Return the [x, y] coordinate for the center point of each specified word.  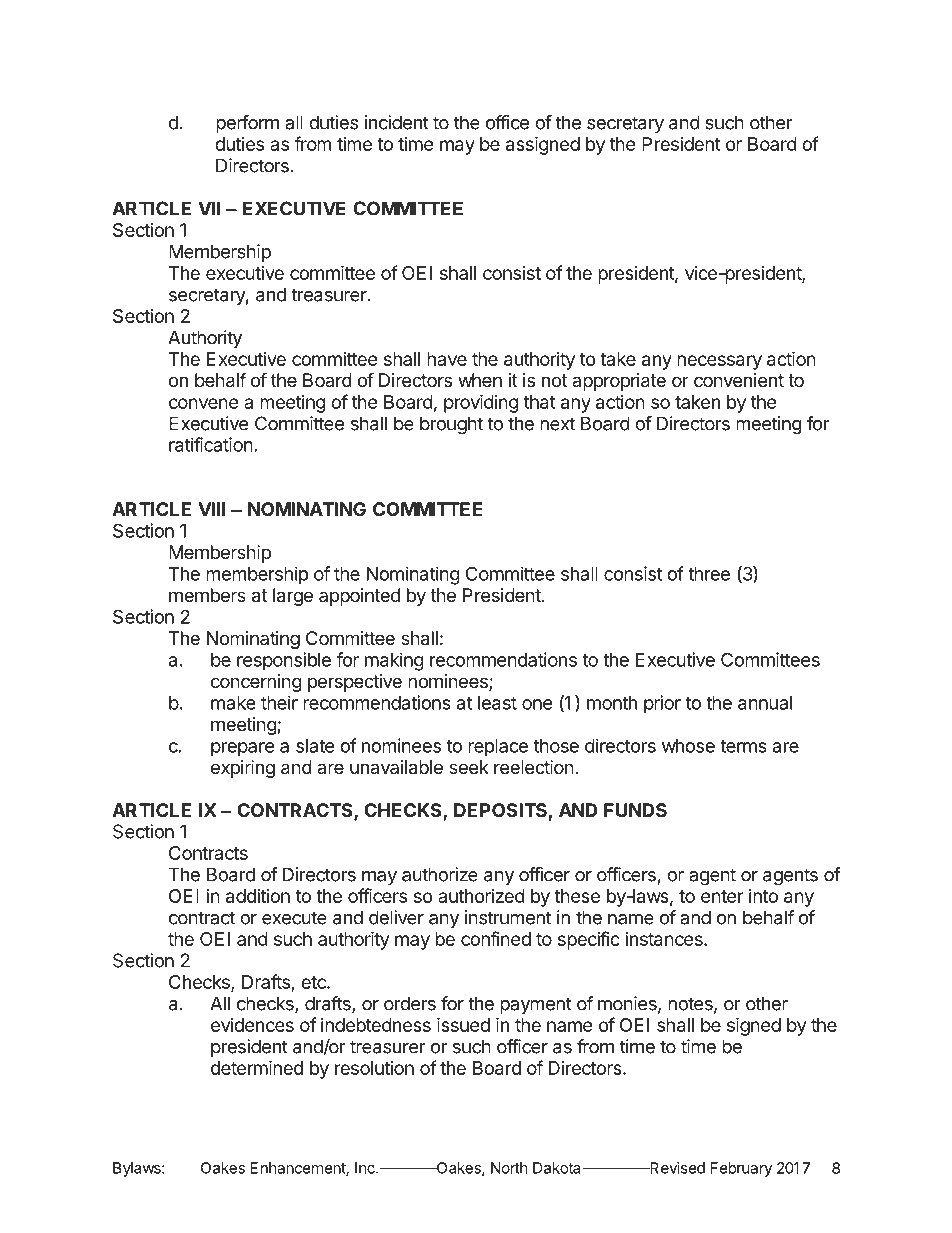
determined [257, 1067]
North [509, 1168]
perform [247, 124]
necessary [719, 362]
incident [397, 122]
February [741, 1169]
